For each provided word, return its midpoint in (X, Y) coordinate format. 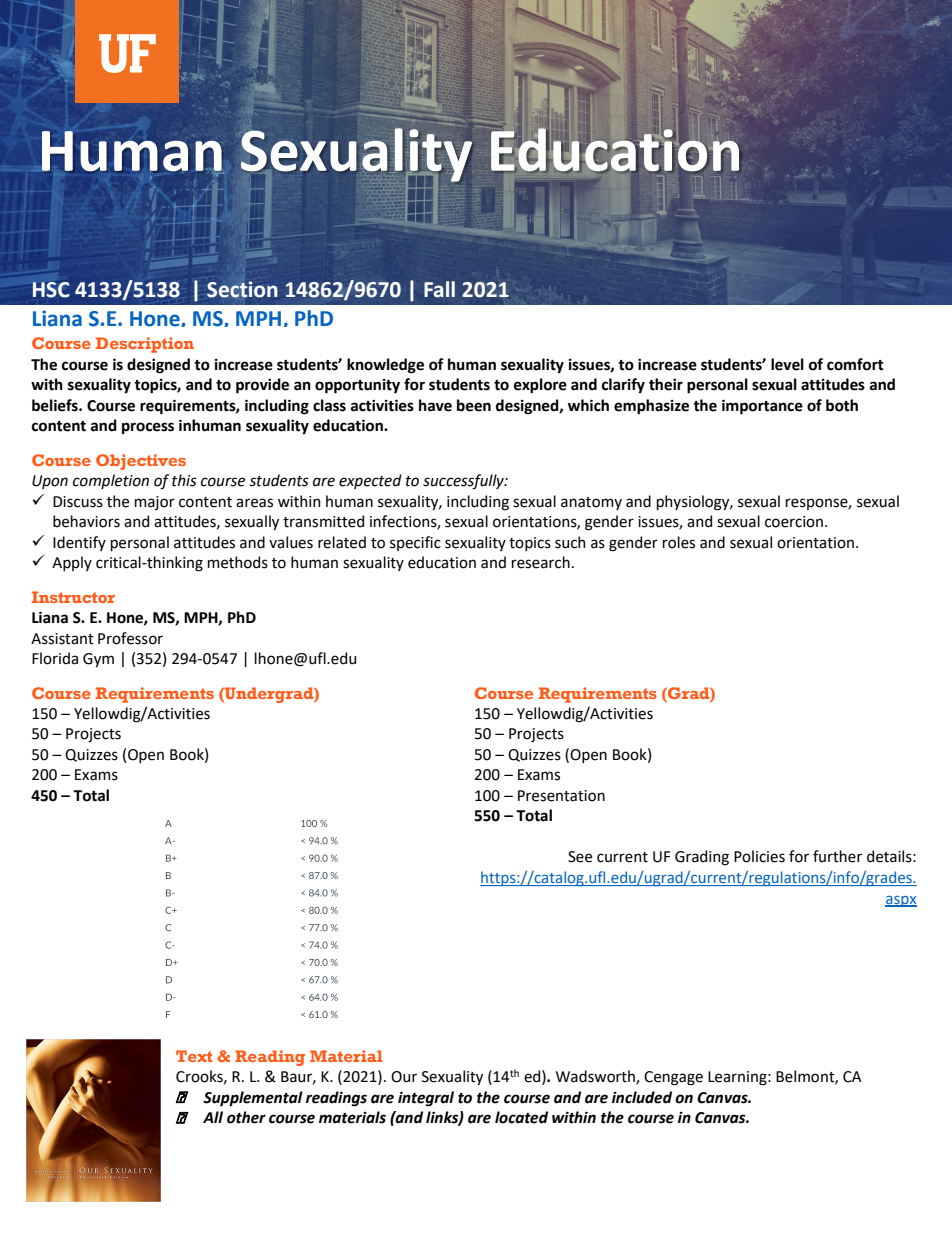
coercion (795, 522)
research (541, 562)
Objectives (141, 462)
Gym (98, 660)
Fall (439, 289)
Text (194, 1056)
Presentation (561, 796)
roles (679, 542)
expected (370, 481)
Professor (130, 638)
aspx (901, 901)
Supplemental (253, 1099)
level (787, 364)
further (837, 856)
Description (145, 345)
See (580, 857)
